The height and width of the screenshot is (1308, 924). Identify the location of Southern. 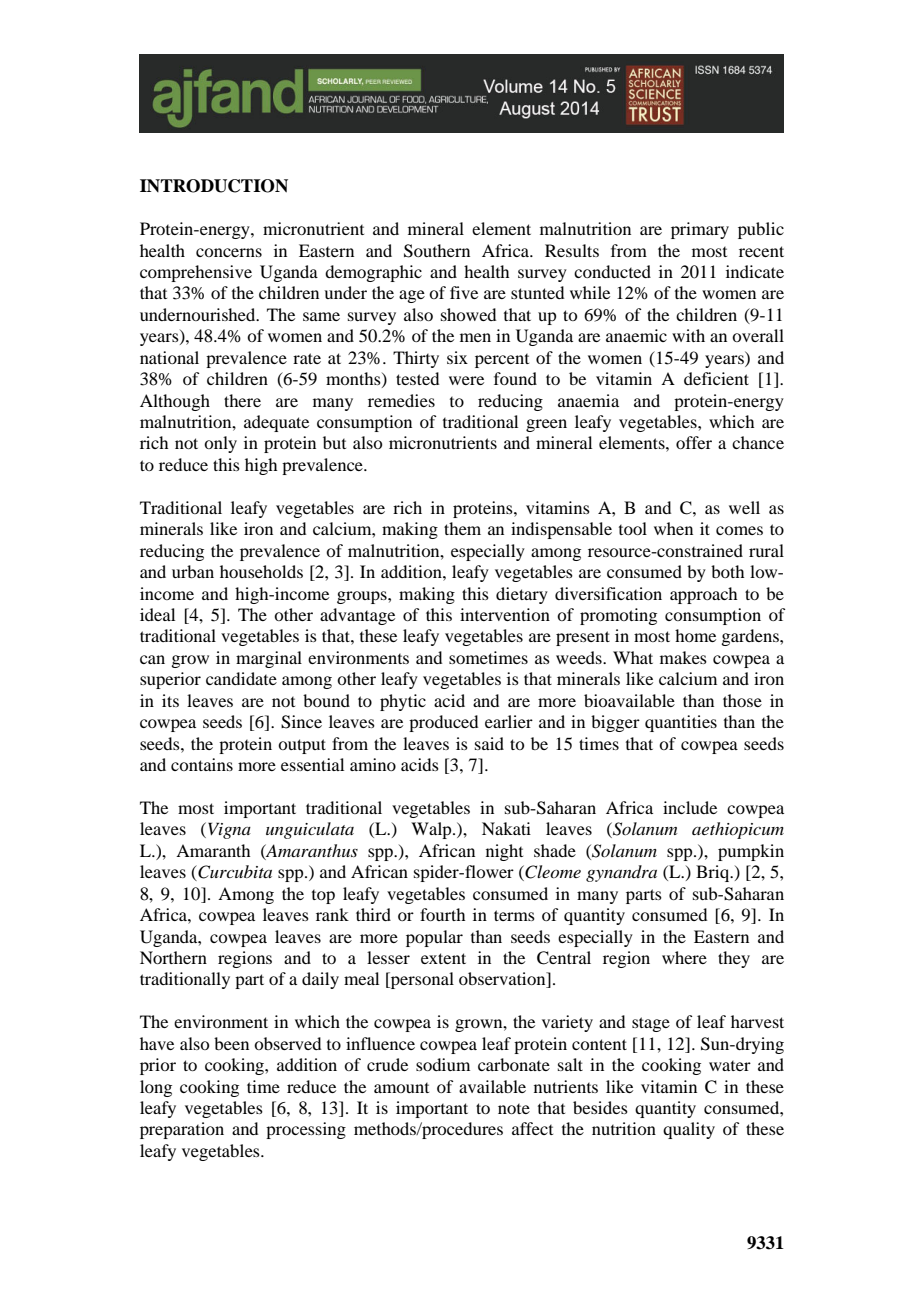
(437, 251).
